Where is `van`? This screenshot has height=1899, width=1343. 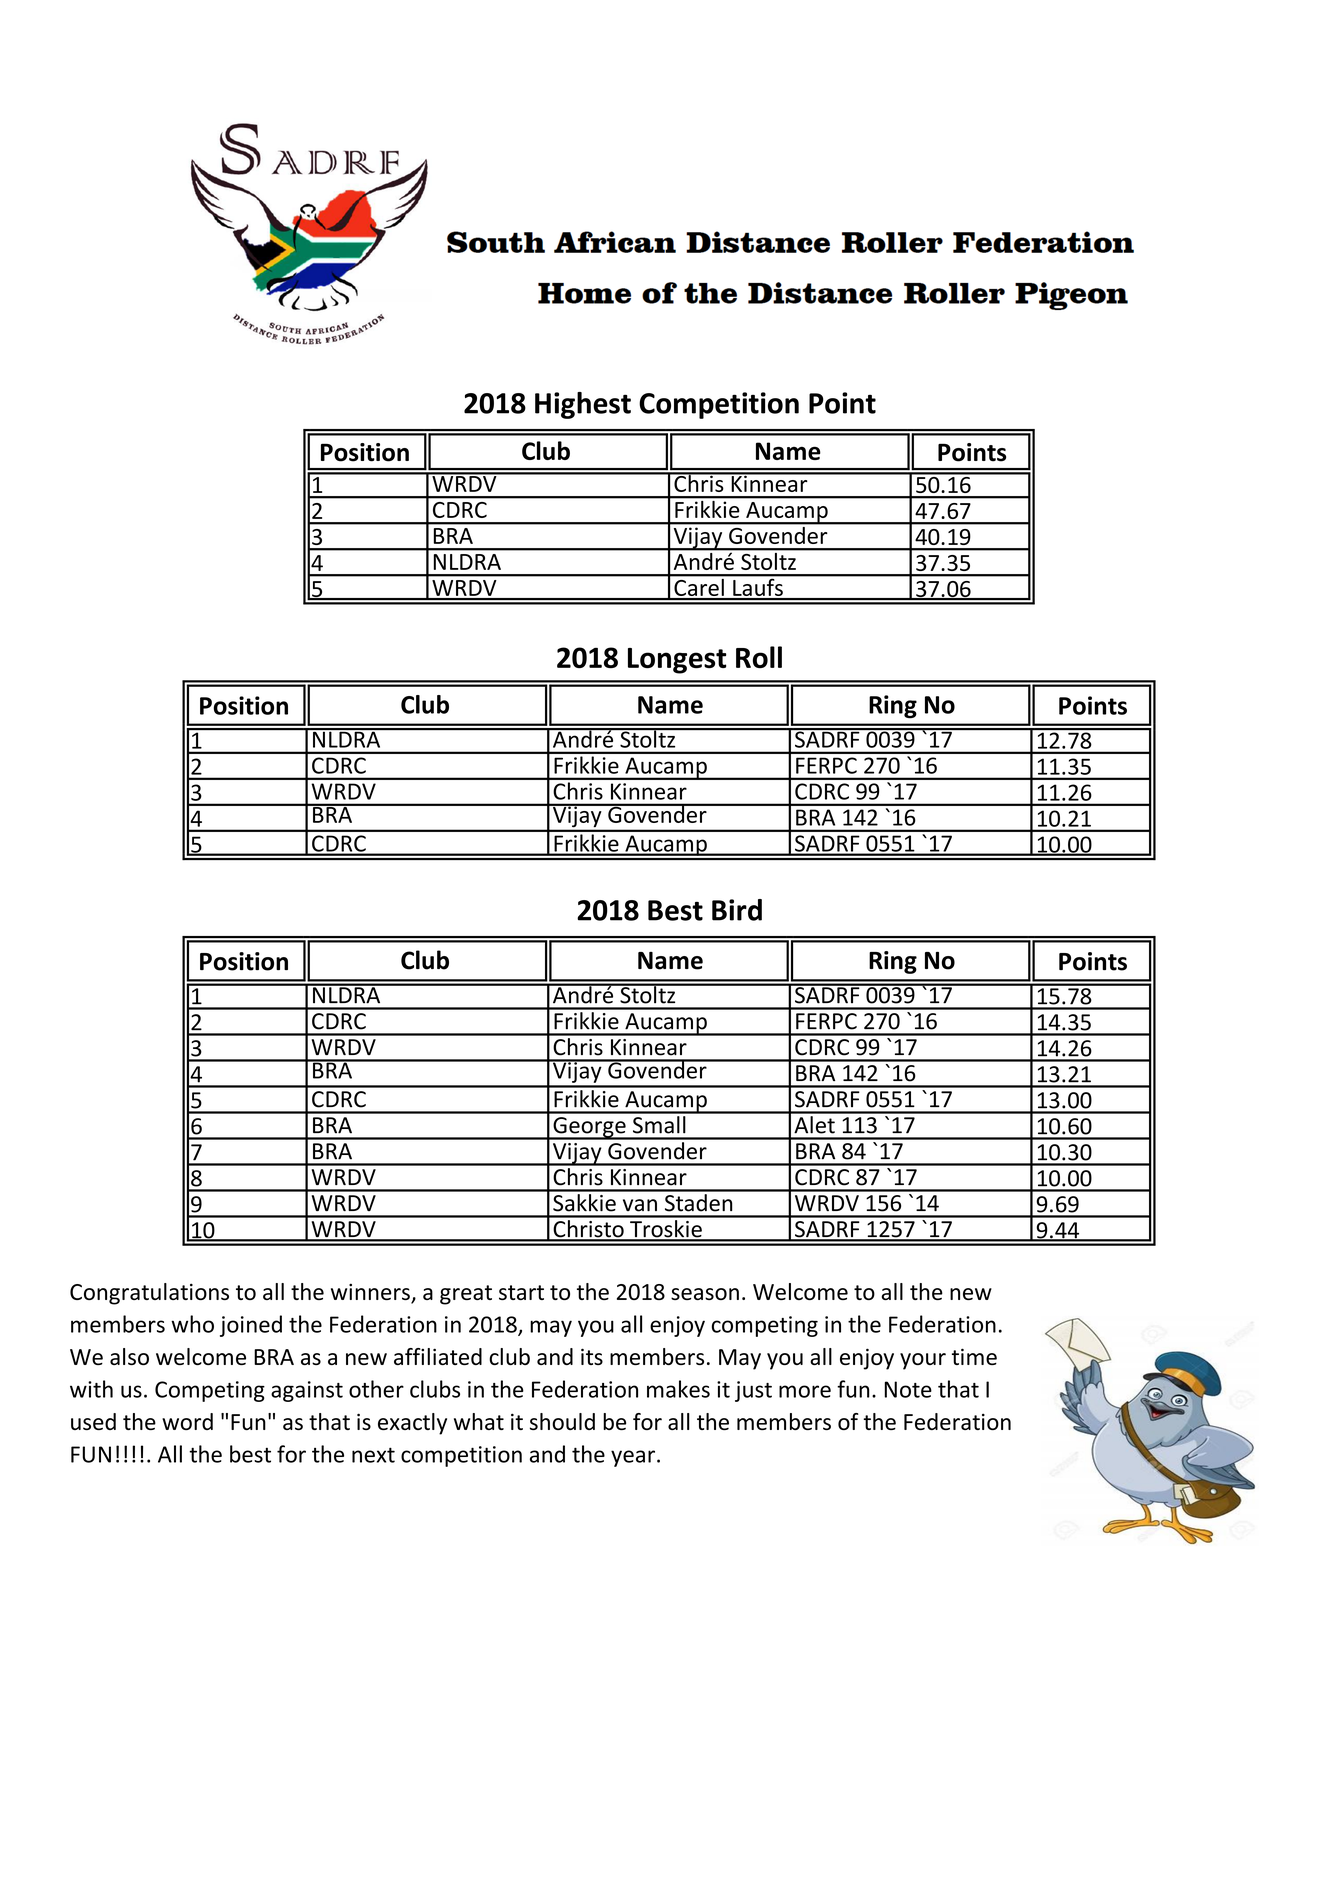
van is located at coordinates (640, 1205).
